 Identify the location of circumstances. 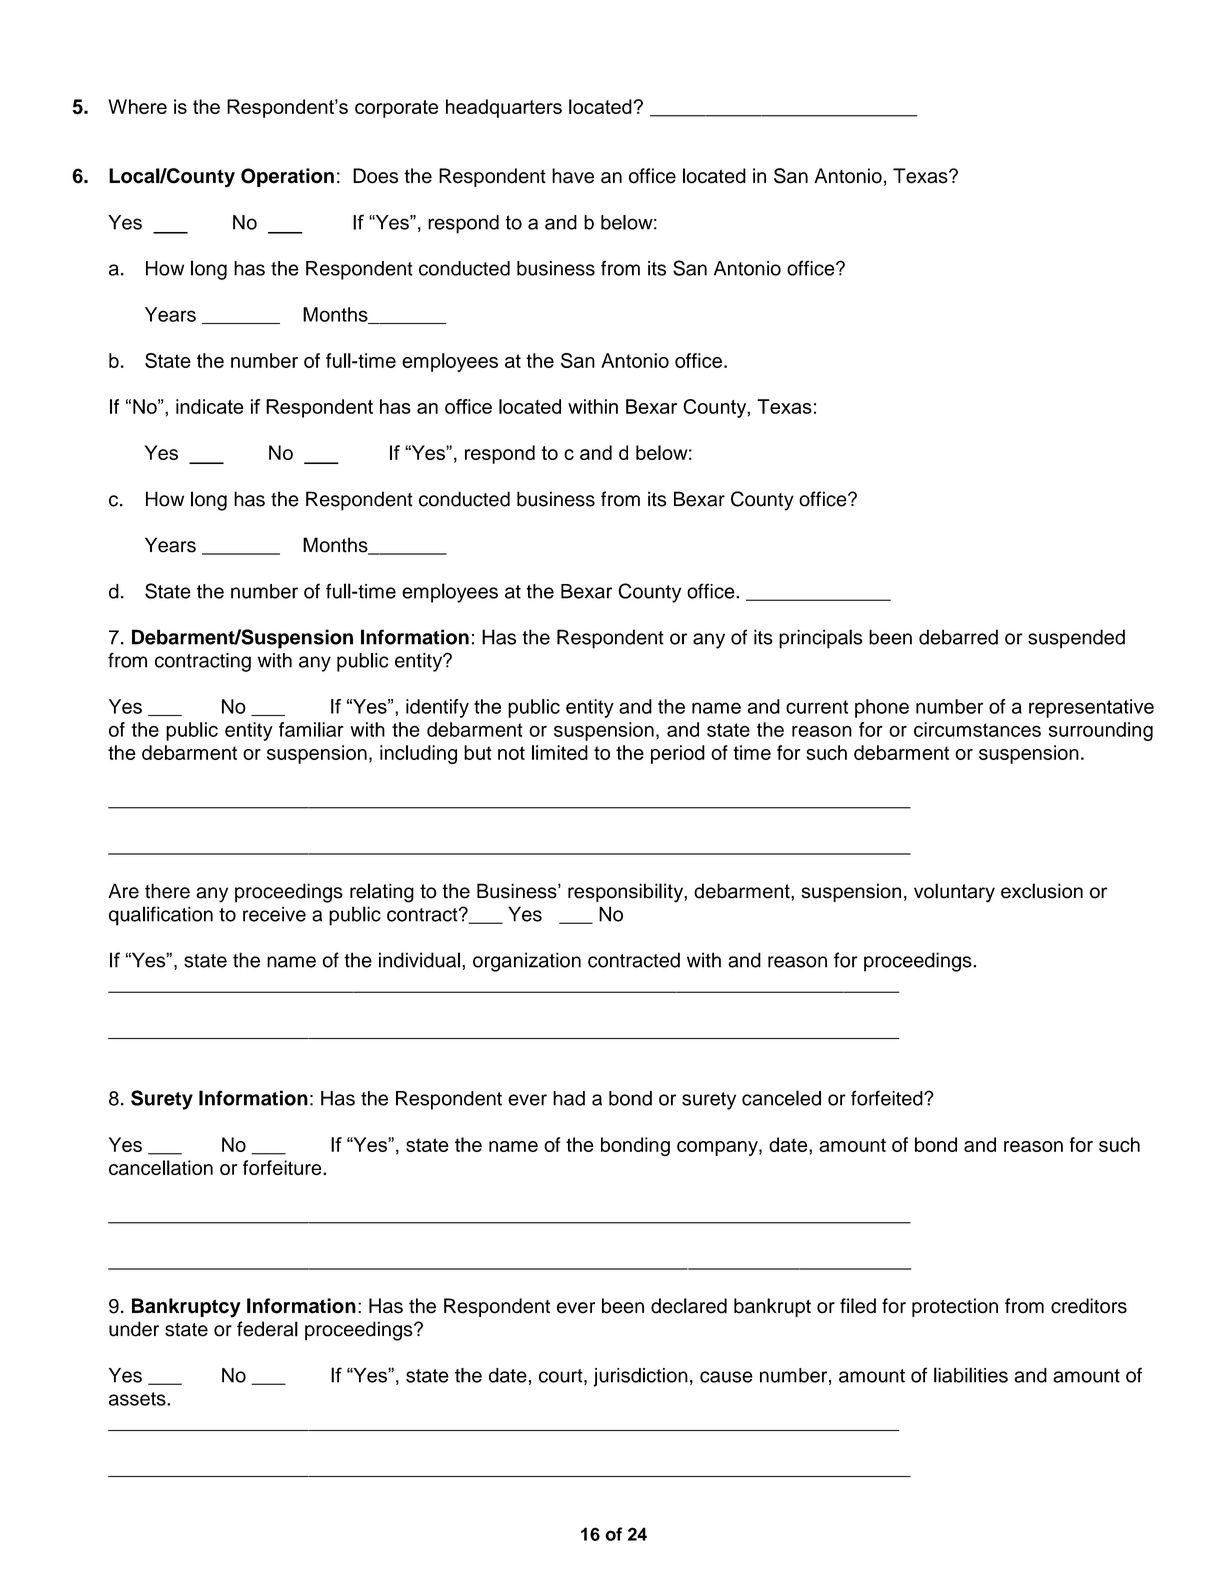
(977, 729).
